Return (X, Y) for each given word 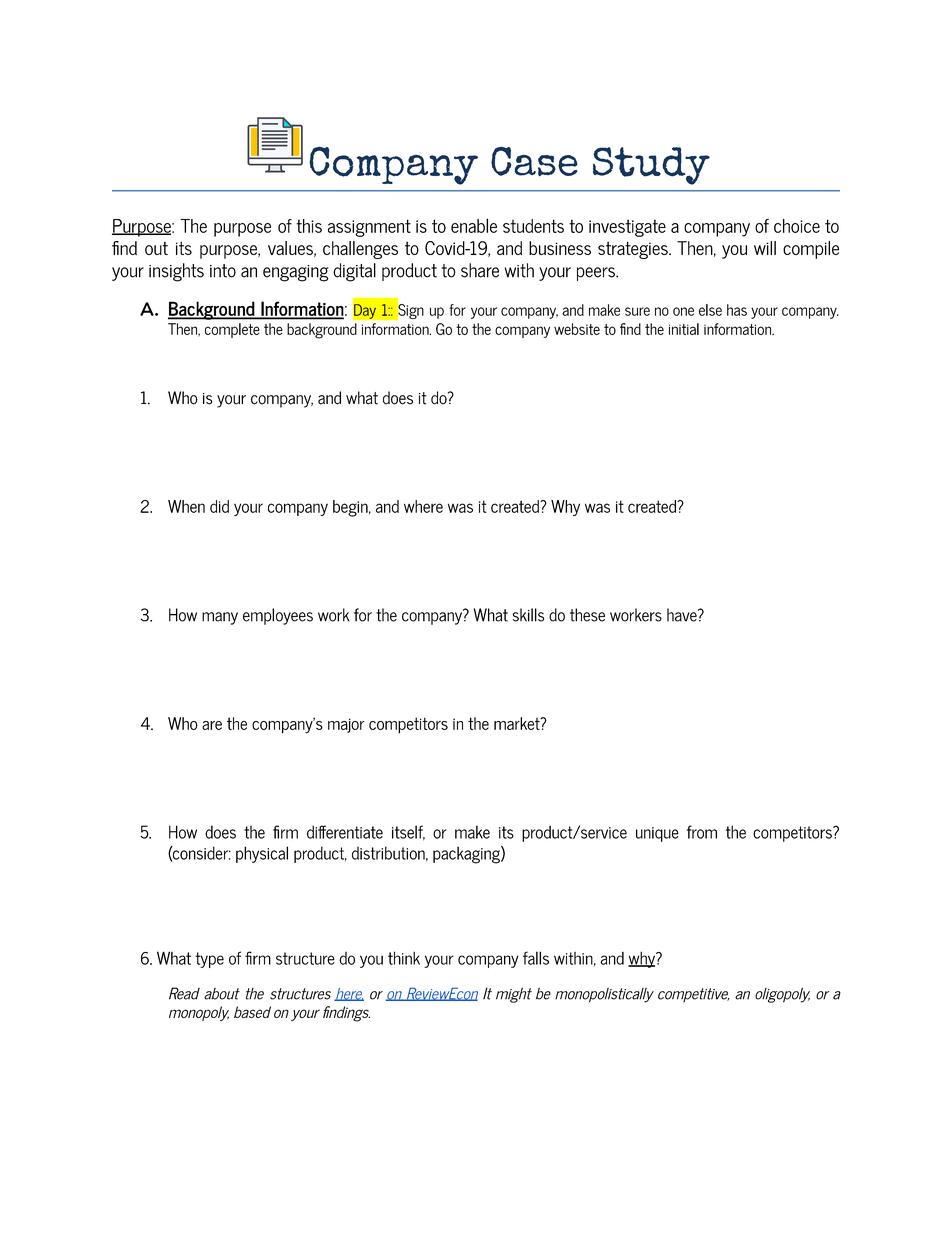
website (577, 329)
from (702, 832)
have (683, 615)
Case (534, 161)
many (220, 618)
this (309, 226)
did (219, 506)
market (518, 723)
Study (651, 166)
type (209, 960)
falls (536, 958)
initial (684, 329)
